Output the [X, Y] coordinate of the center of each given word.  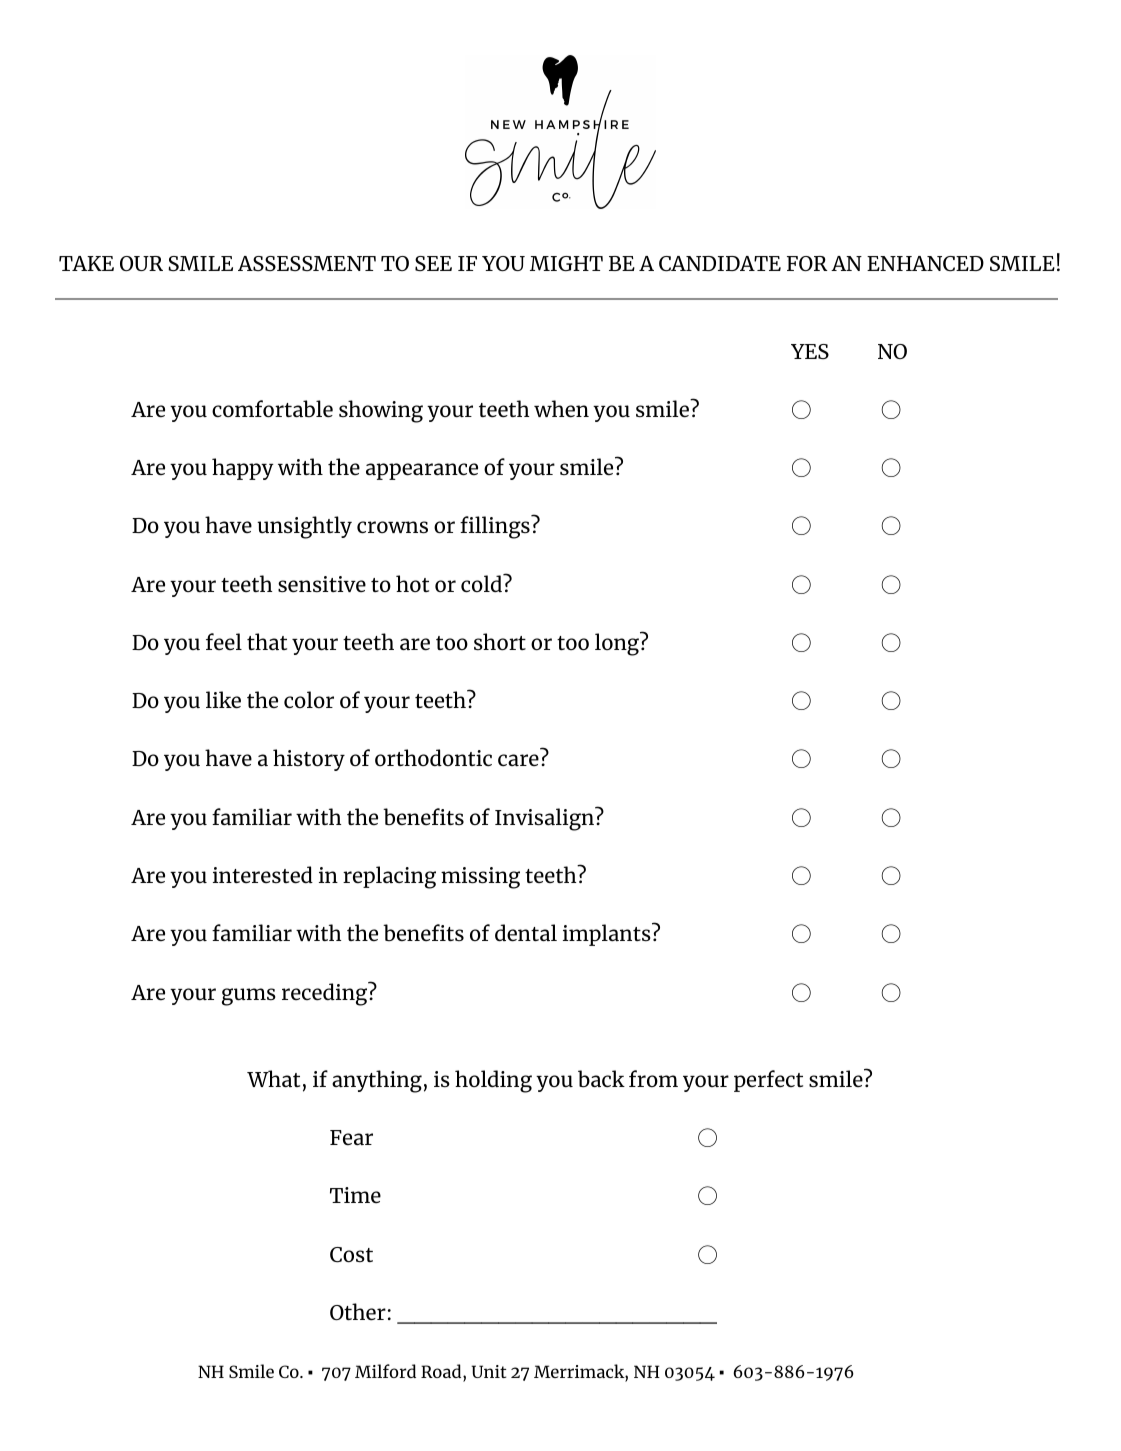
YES [810, 351]
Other [358, 1312]
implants [608, 934]
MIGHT [566, 263]
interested [263, 875]
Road [442, 1372]
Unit [488, 1371]
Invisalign [545, 819]
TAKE [86, 263]
